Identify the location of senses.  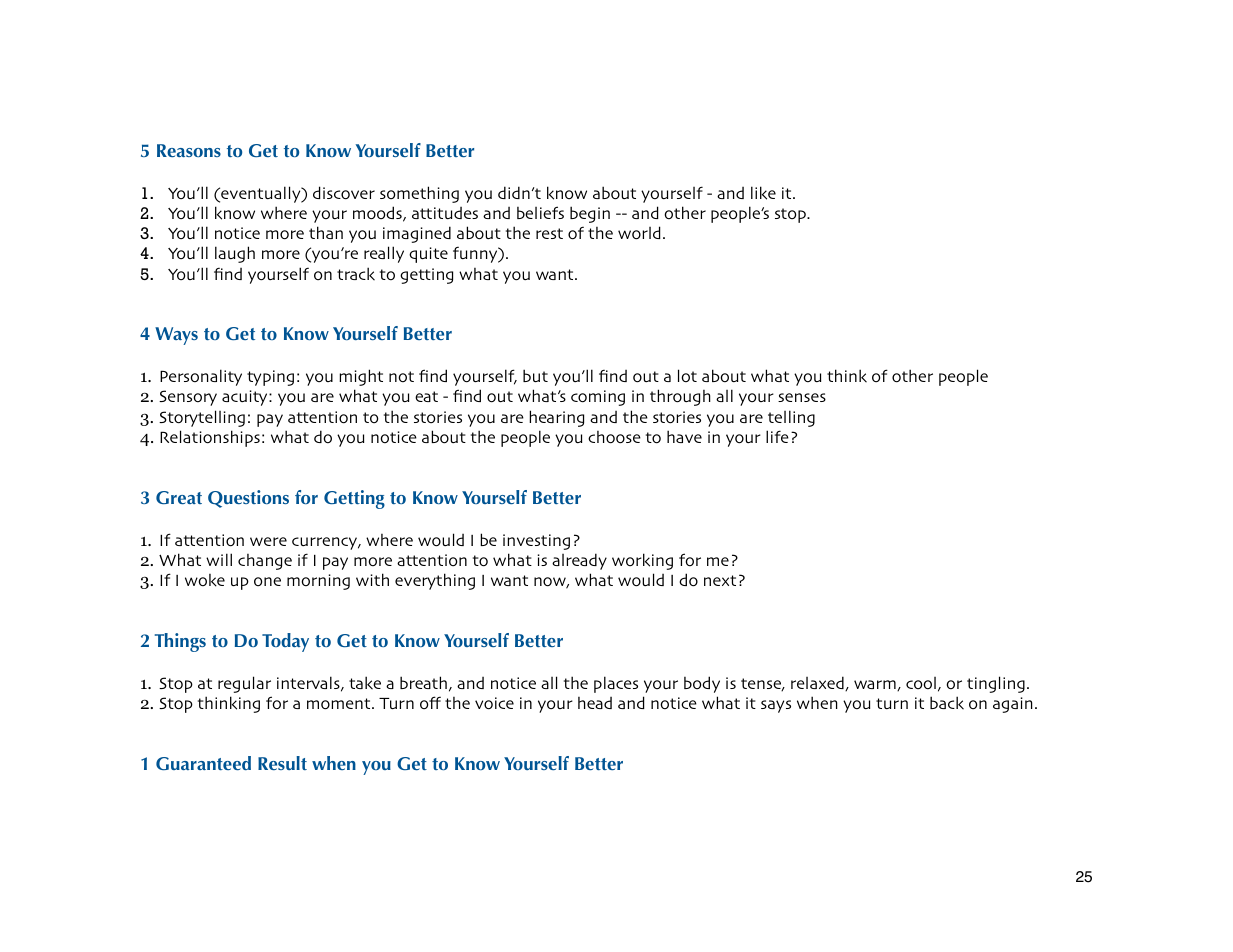
(802, 397).
